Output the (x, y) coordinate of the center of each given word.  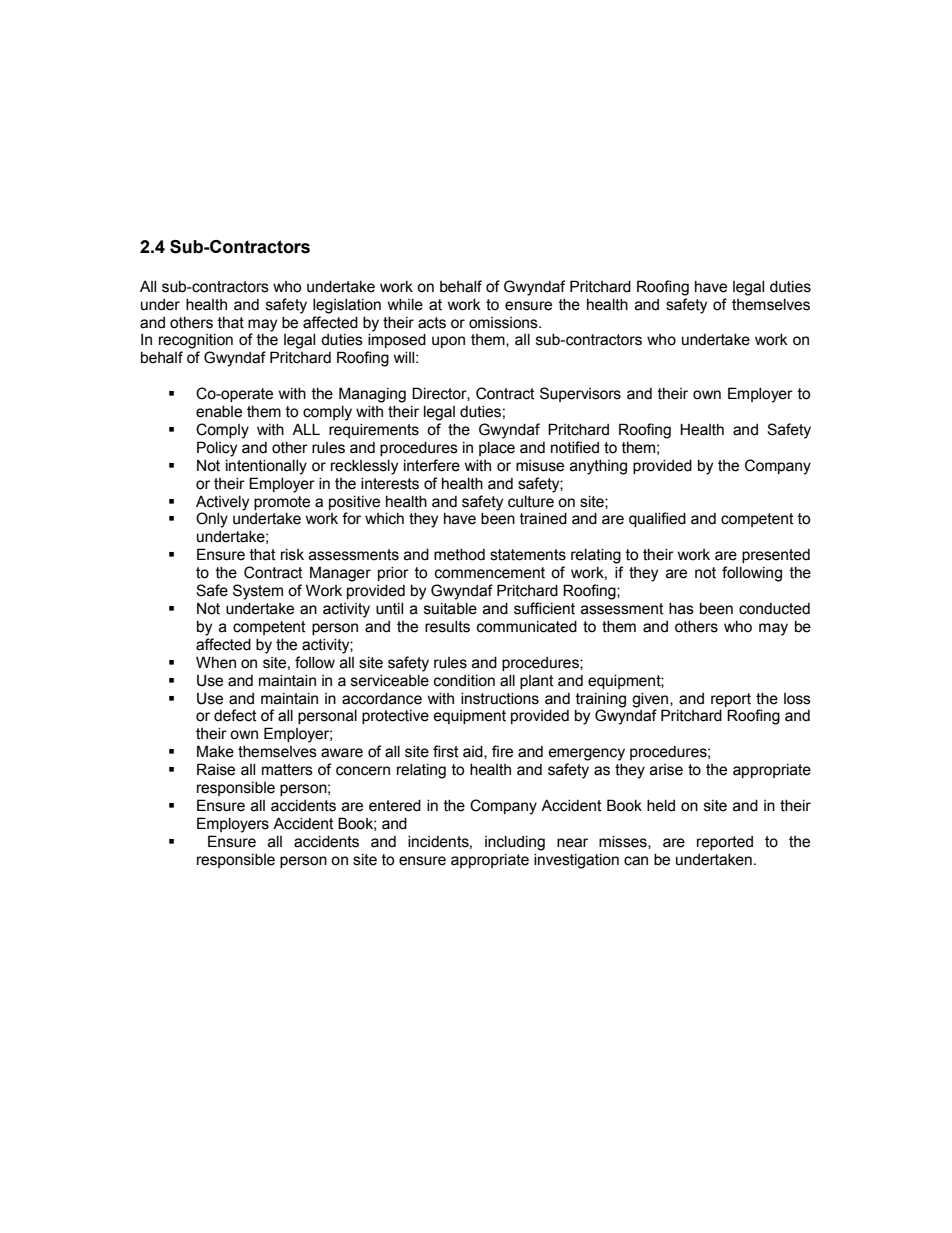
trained (543, 519)
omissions (504, 323)
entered (395, 806)
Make (215, 751)
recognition (196, 341)
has (681, 609)
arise (666, 770)
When (216, 662)
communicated (527, 627)
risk (292, 555)
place (497, 449)
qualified (657, 519)
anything (598, 467)
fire (502, 751)
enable (219, 412)
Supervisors (580, 394)
